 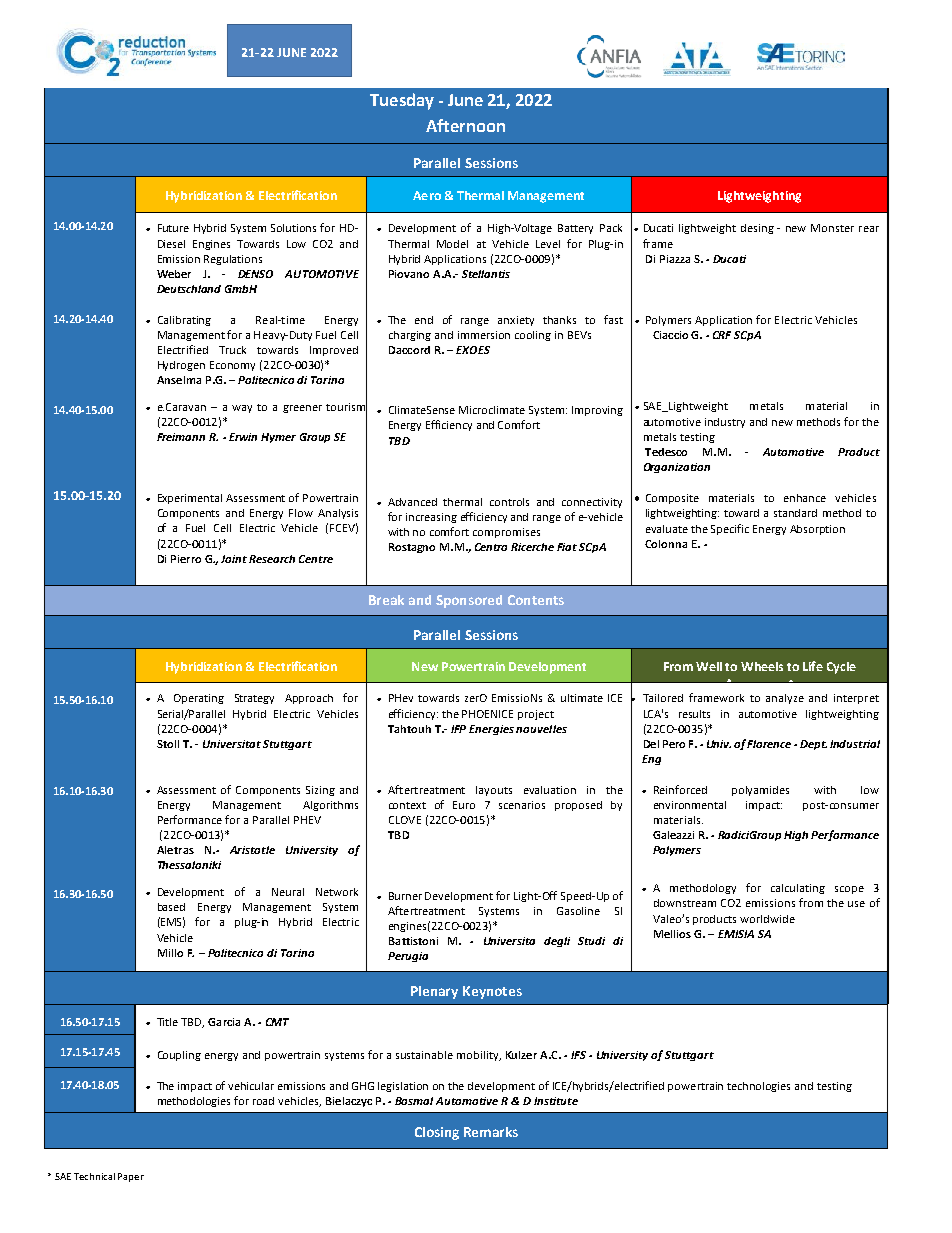 What do you see at coordinates (199, 699) in the document?
I see `Operating` at bounding box center [199, 699].
